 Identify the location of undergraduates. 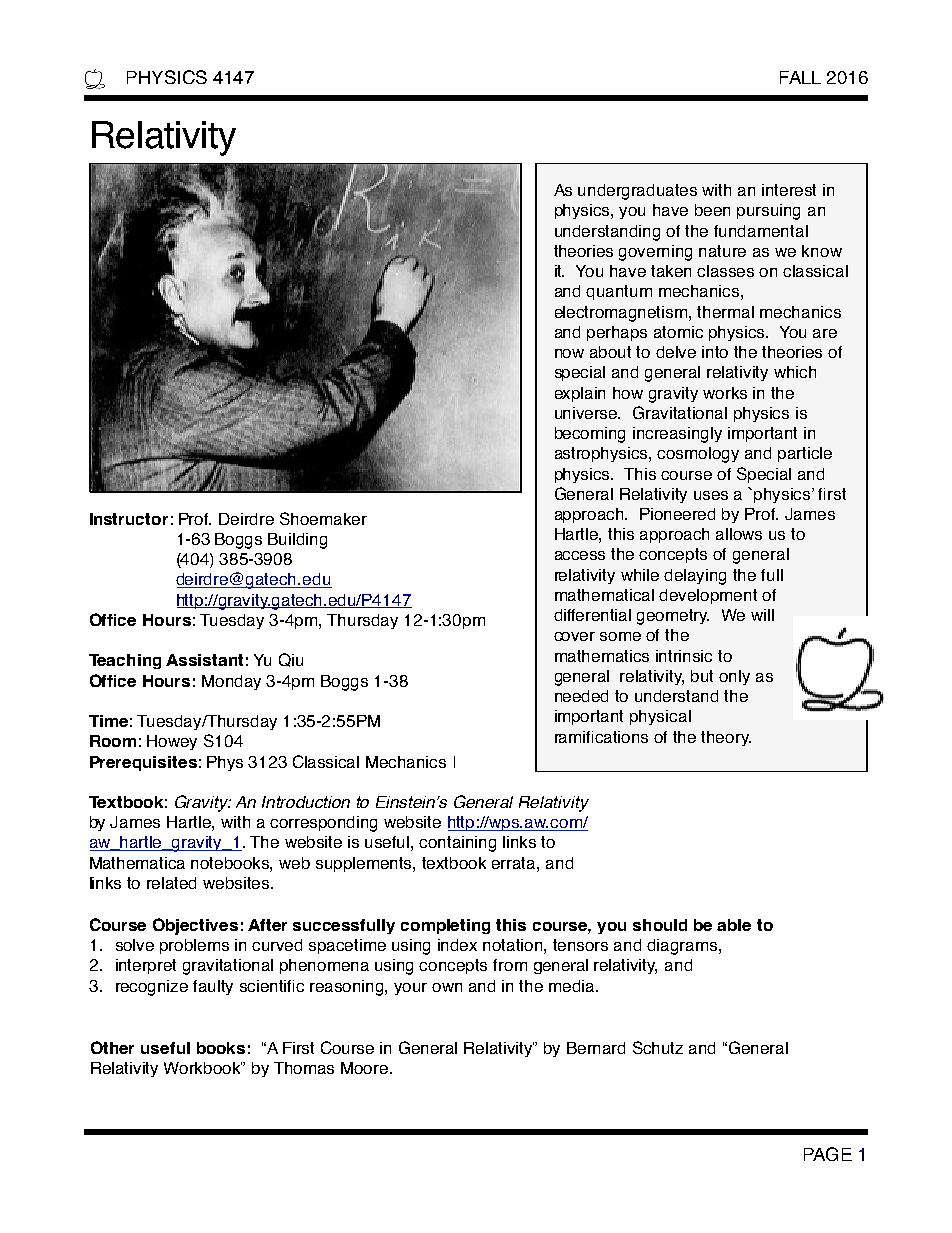
(637, 192).
